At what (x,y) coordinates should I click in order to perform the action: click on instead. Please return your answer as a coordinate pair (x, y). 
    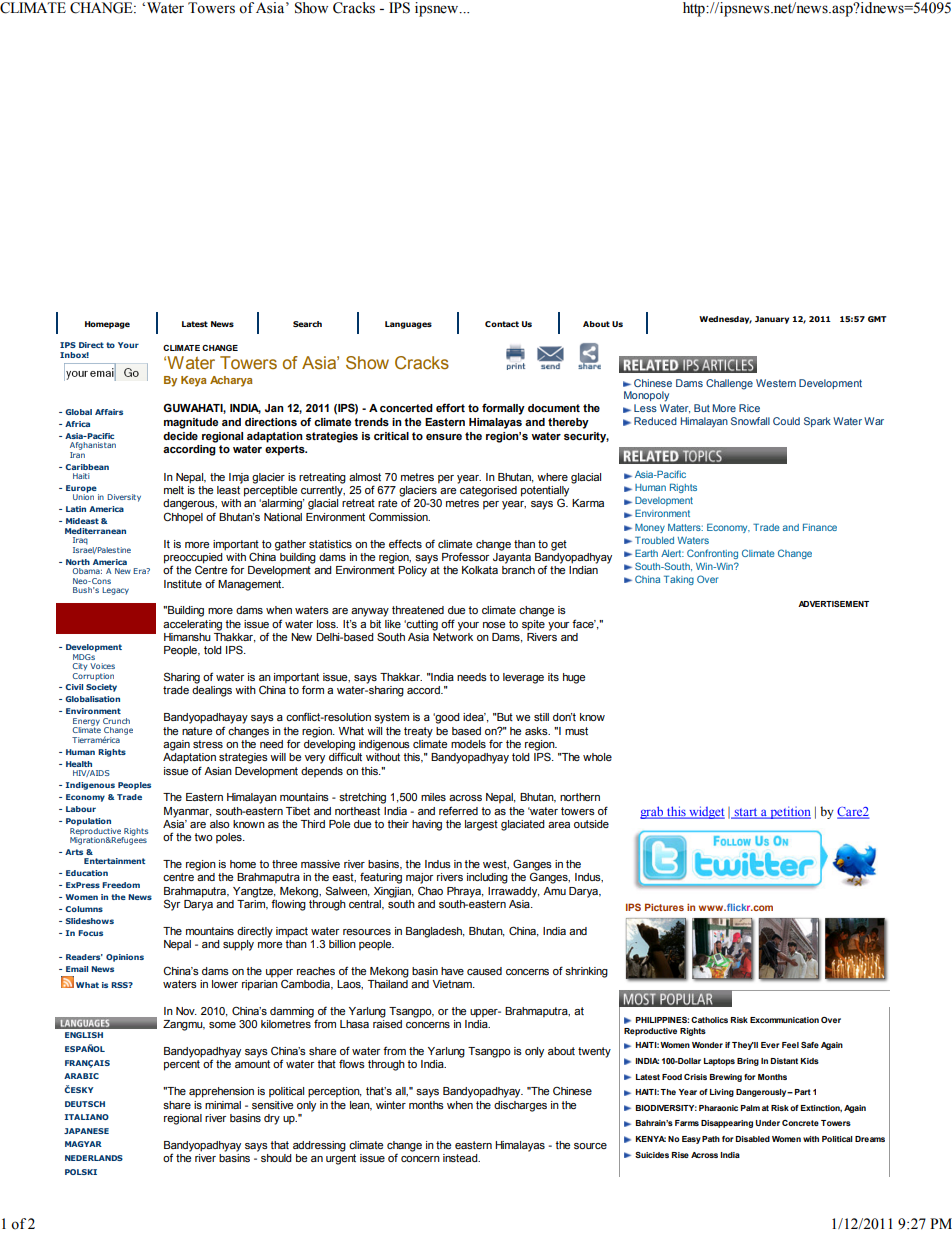
    Looking at the image, I should click on (461, 1158).
